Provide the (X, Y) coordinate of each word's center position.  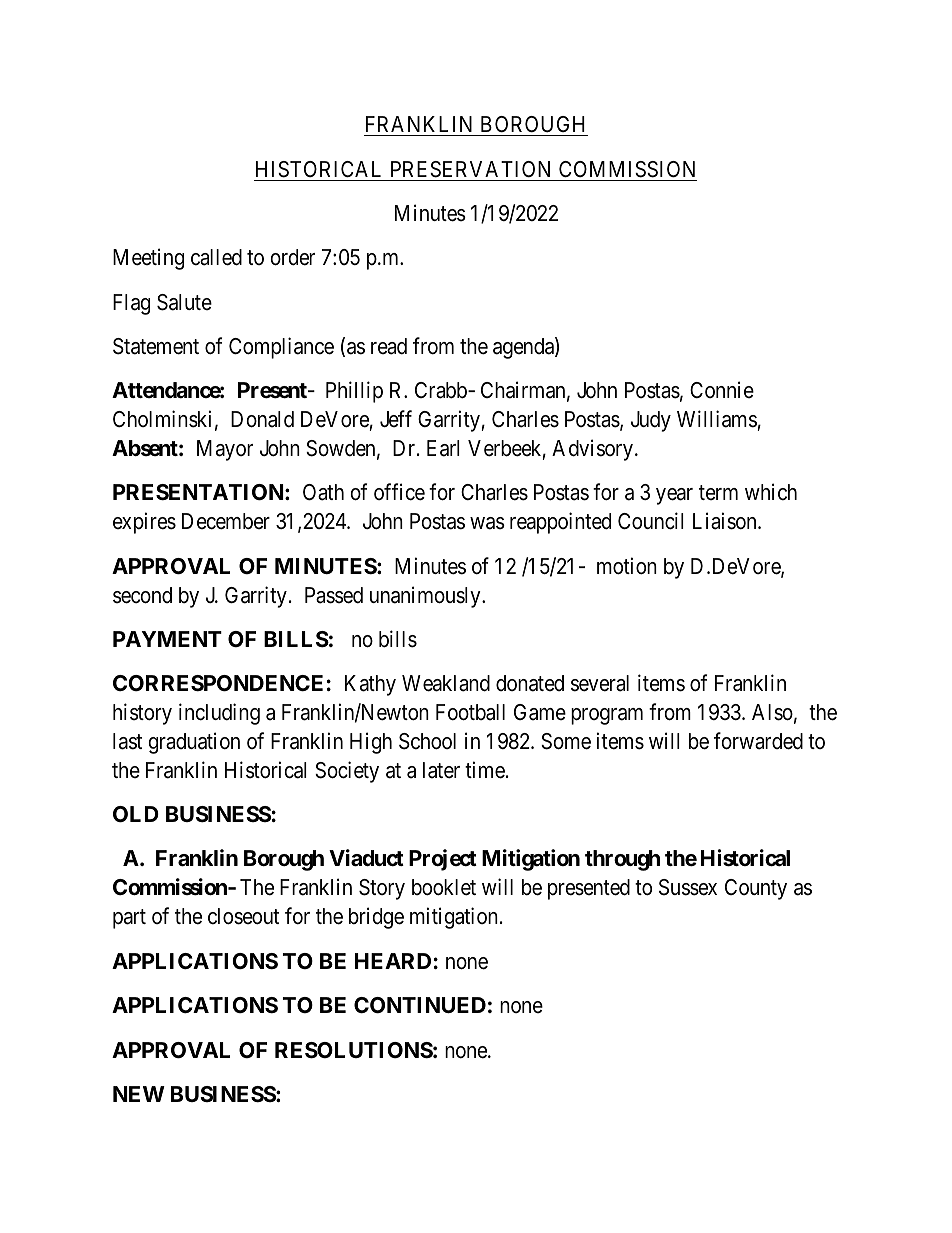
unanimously (426, 597)
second (142, 595)
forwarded (758, 741)
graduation (194, 743)
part (129, 919)
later (441, 770)
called (216, 257)
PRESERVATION (470, 169)
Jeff (396, 418)
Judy (651, 421)
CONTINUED (420, 1005)
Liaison (726, 521)
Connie (722, 390)
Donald (262, 419)
